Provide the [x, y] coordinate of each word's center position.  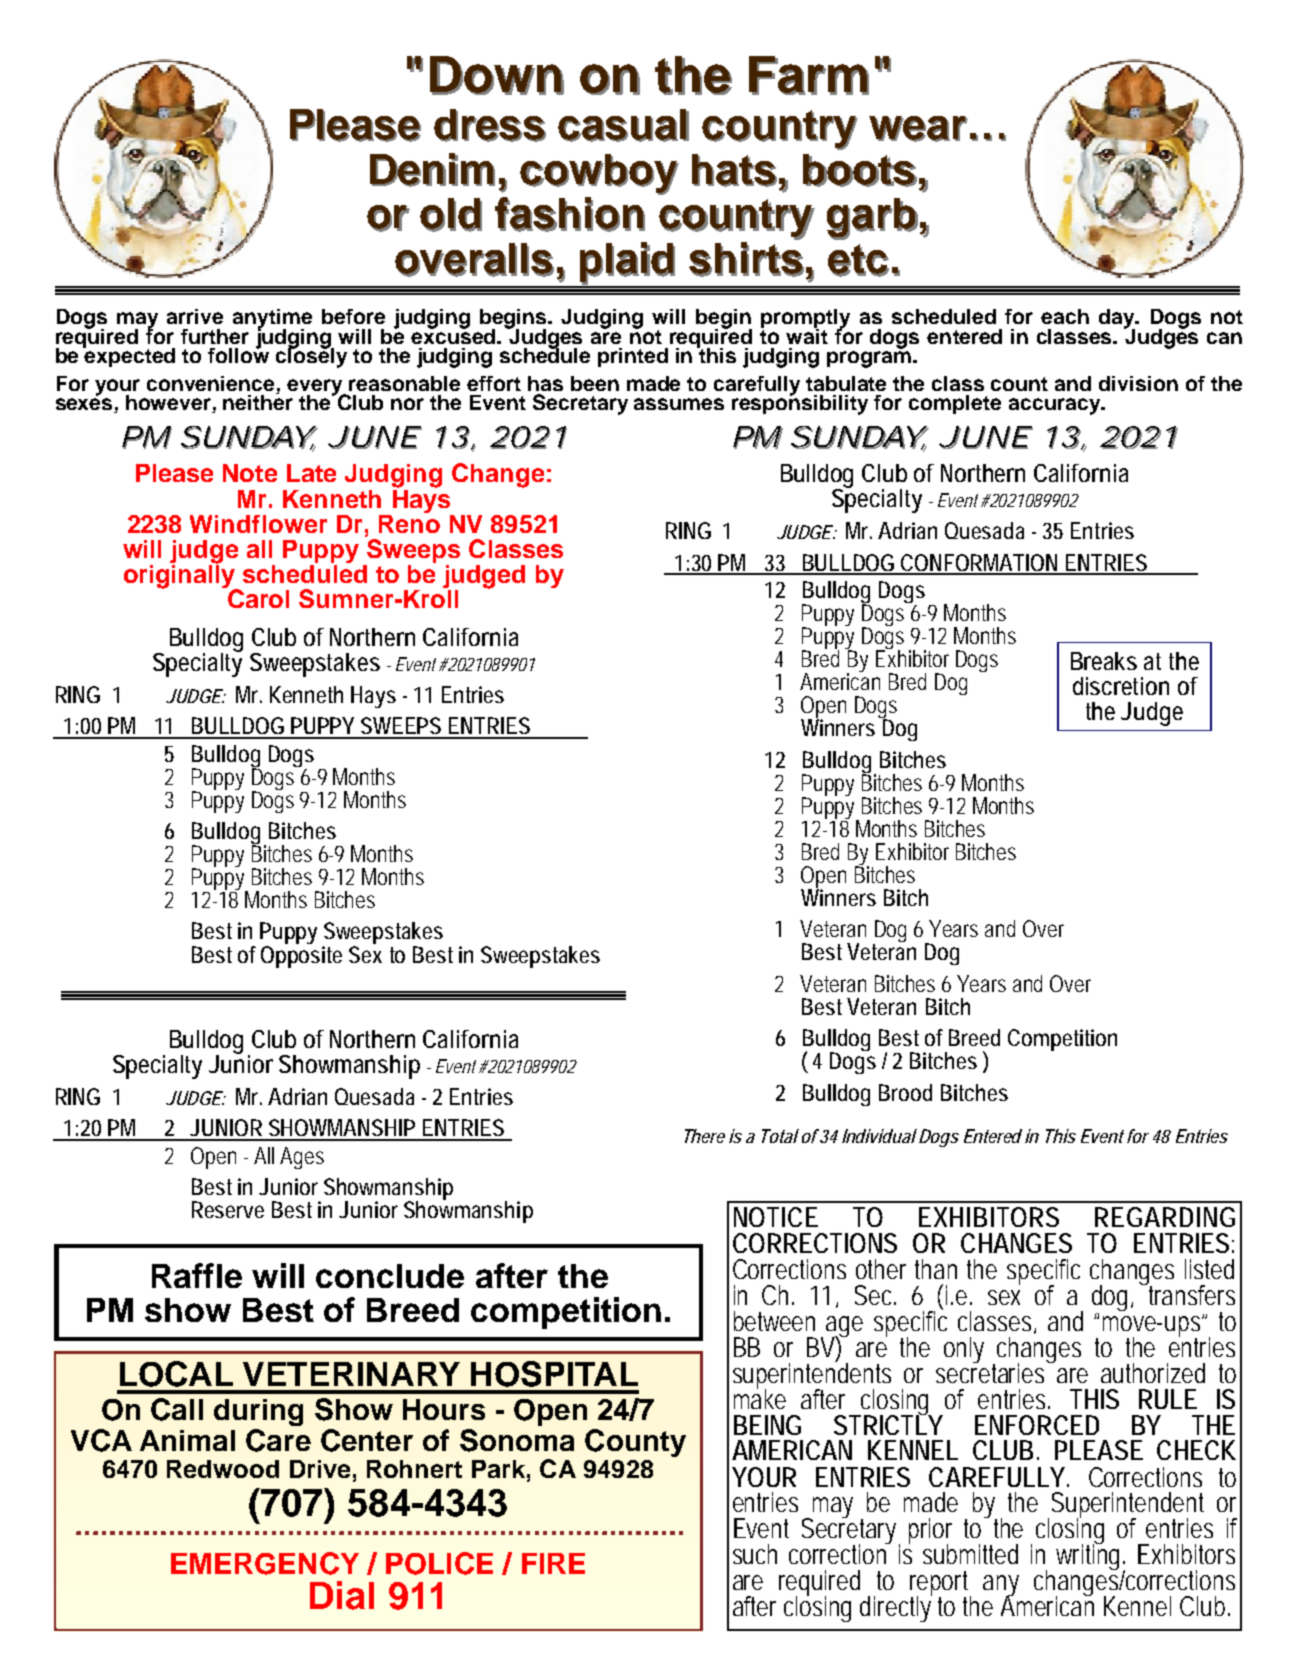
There [705, 1136]
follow [238, 354]
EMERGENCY [265, 1563]
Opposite [301, 955]
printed [633, 357]
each [1065, 316]
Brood [905, 1092]
